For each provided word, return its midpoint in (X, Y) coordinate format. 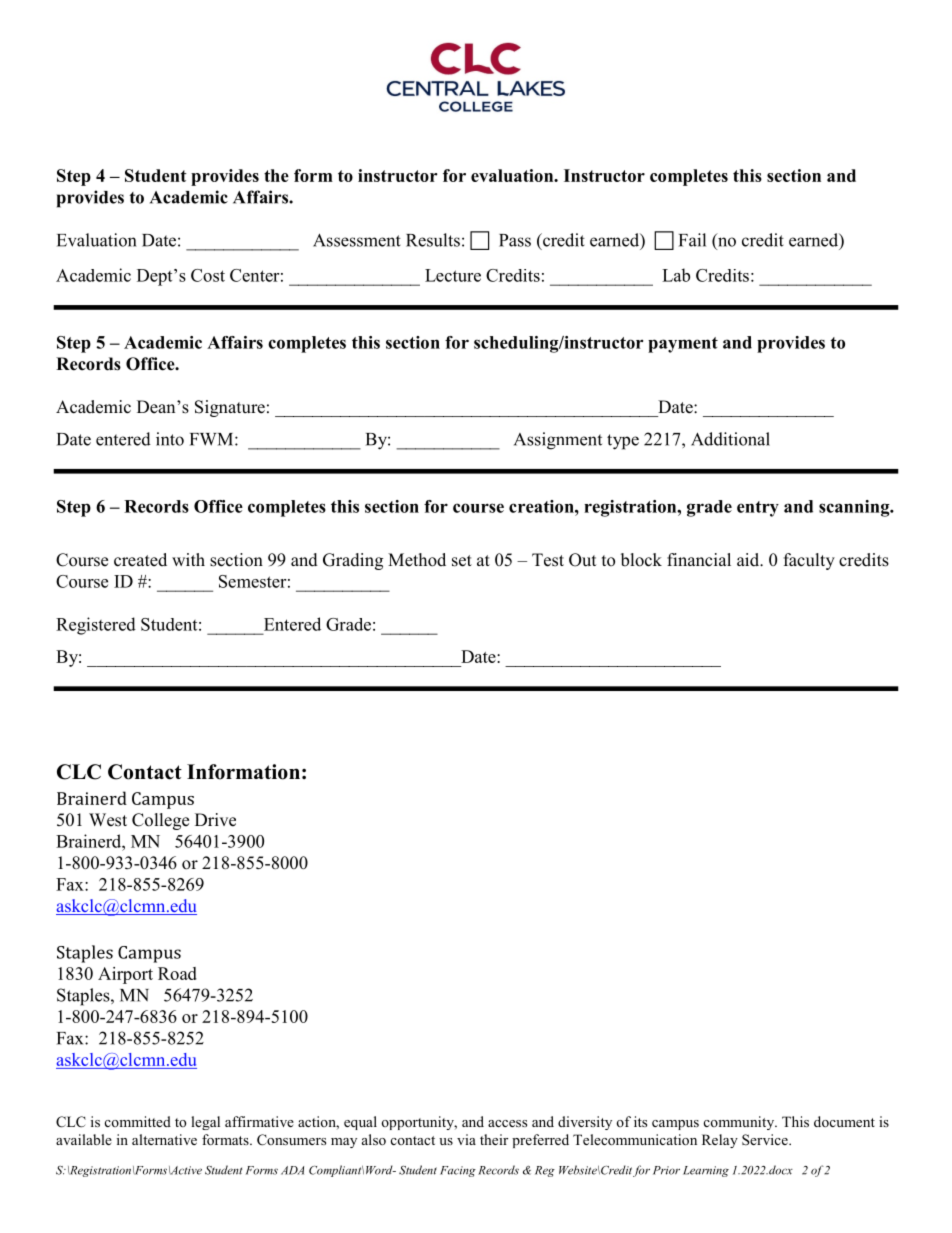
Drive (215, 820)
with (188, 559)
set (462, 561)
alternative (164, 1139)
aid (749, 560)
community (740, 1123)
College (160, 821)
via (466, 1139)
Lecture (453, 275)
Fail (692, 240)
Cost (208, 275)
